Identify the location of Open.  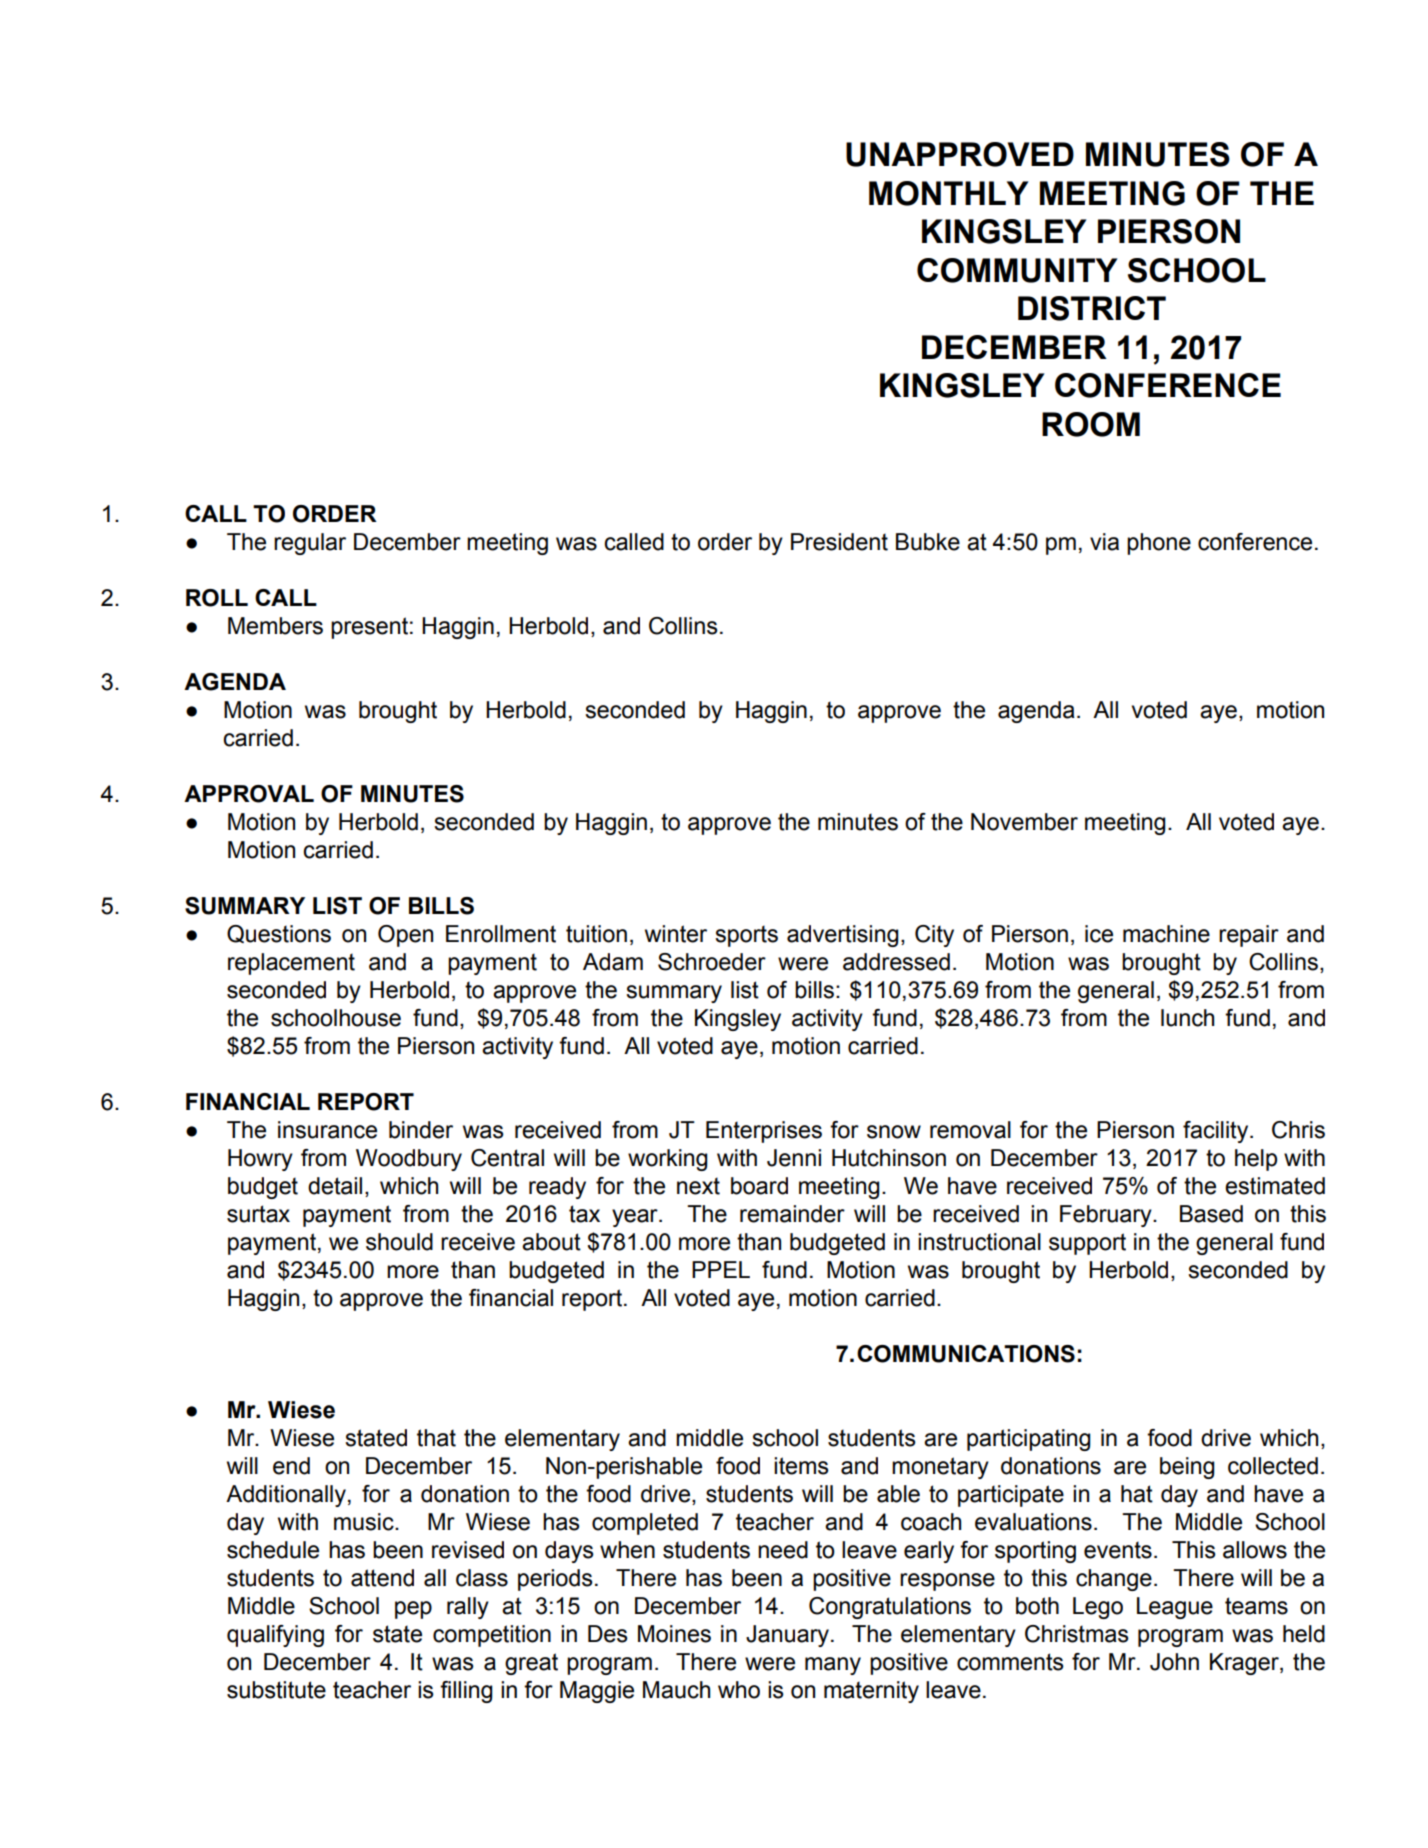
(405, 936).
